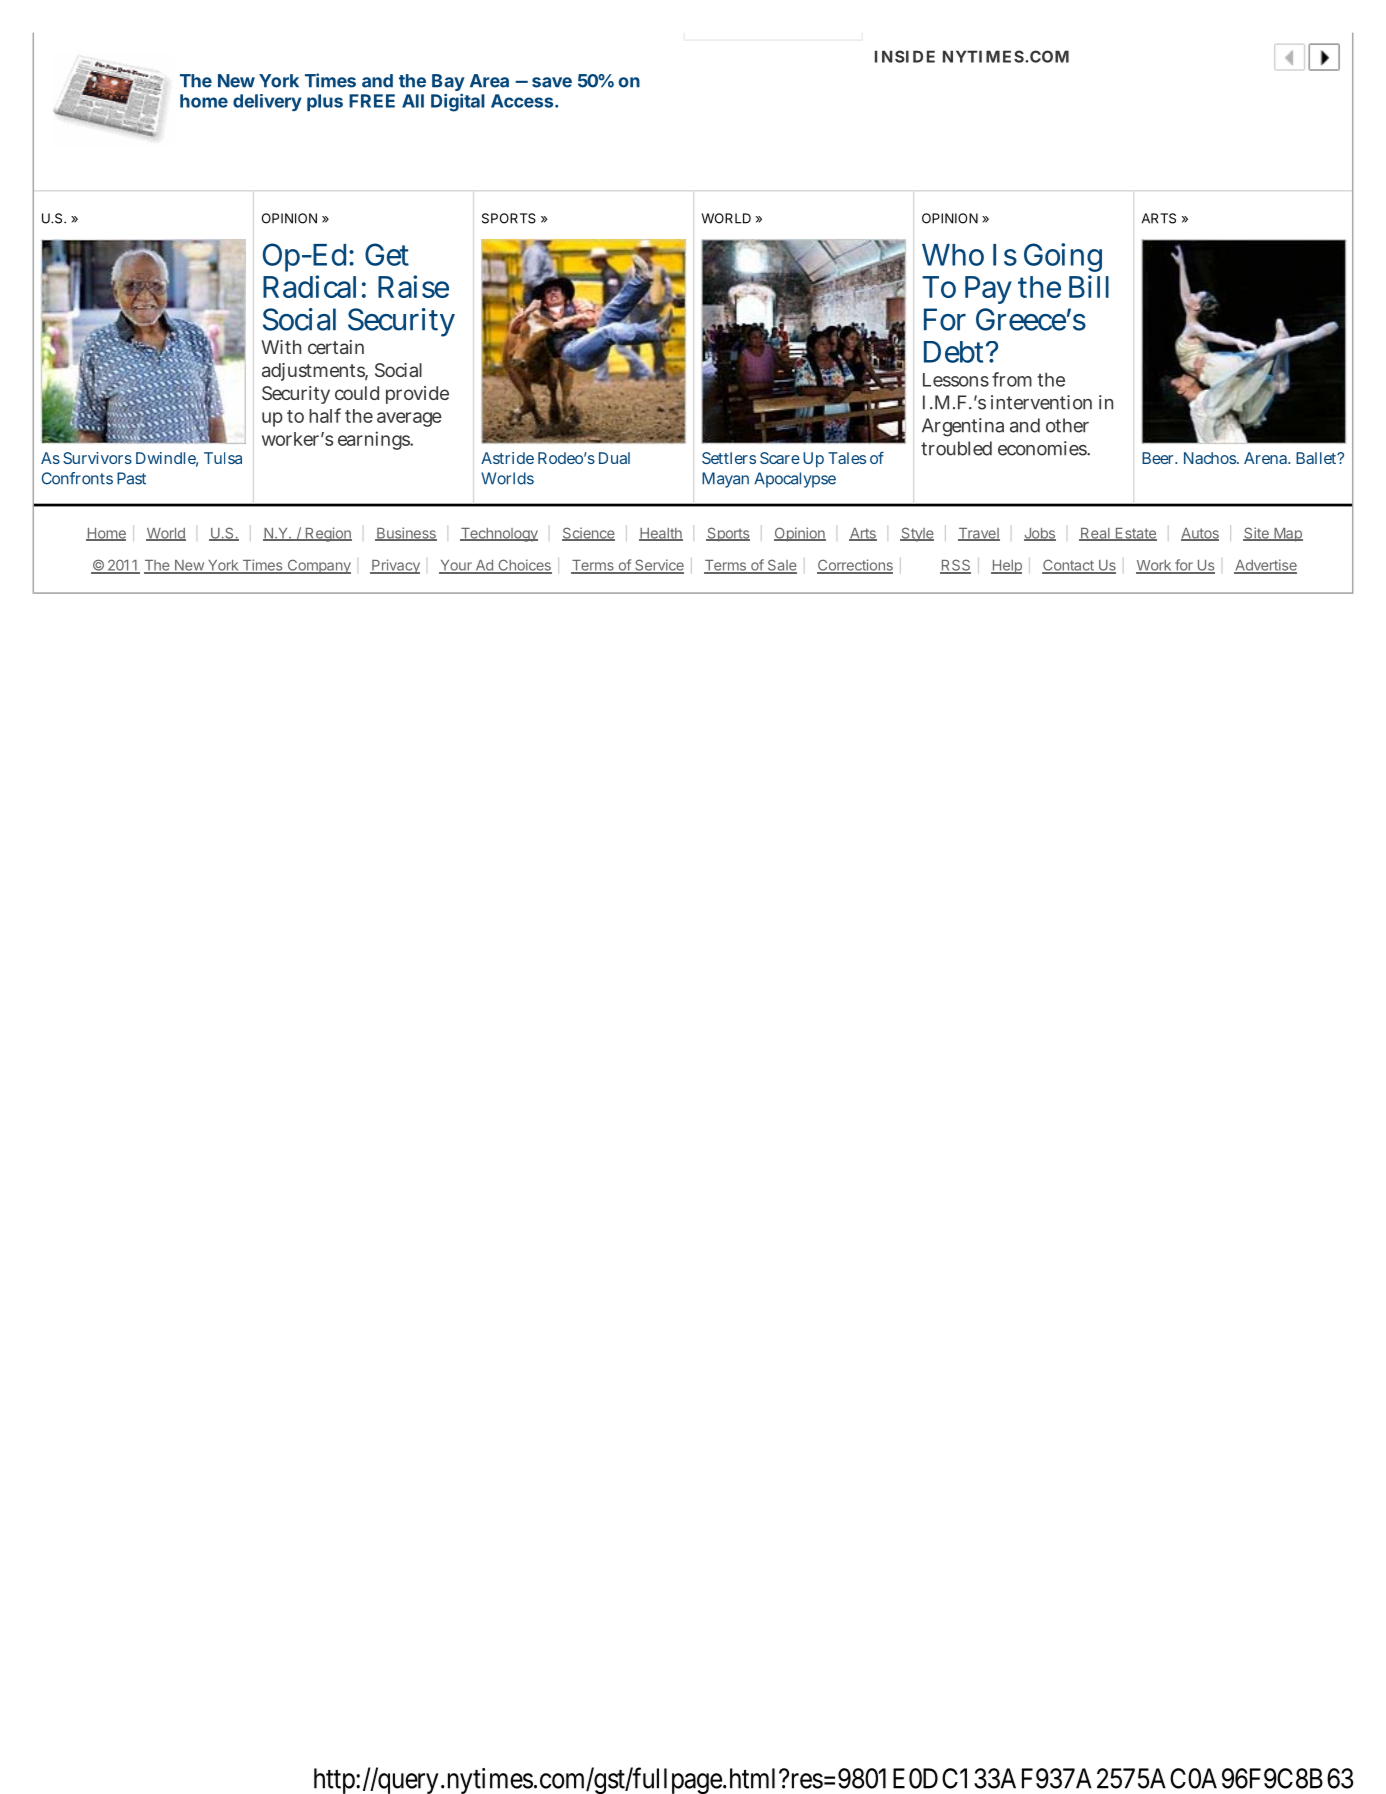 The image size is (1386, 1794). Describe the element at coordinates (267, 102) in the page. I see `delivery` at that location.
